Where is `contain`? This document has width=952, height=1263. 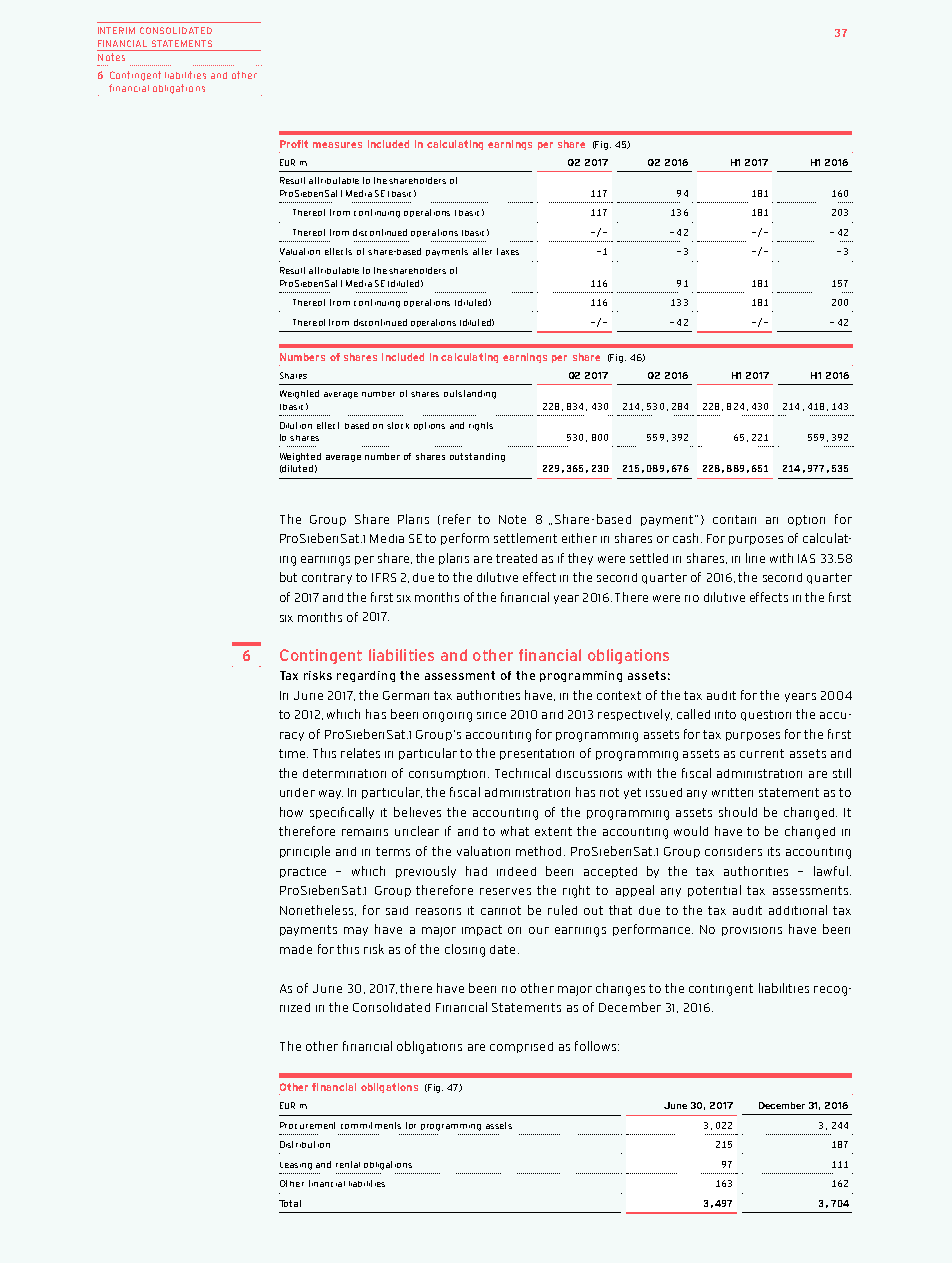
contain is located at coordinates (734, 519).
